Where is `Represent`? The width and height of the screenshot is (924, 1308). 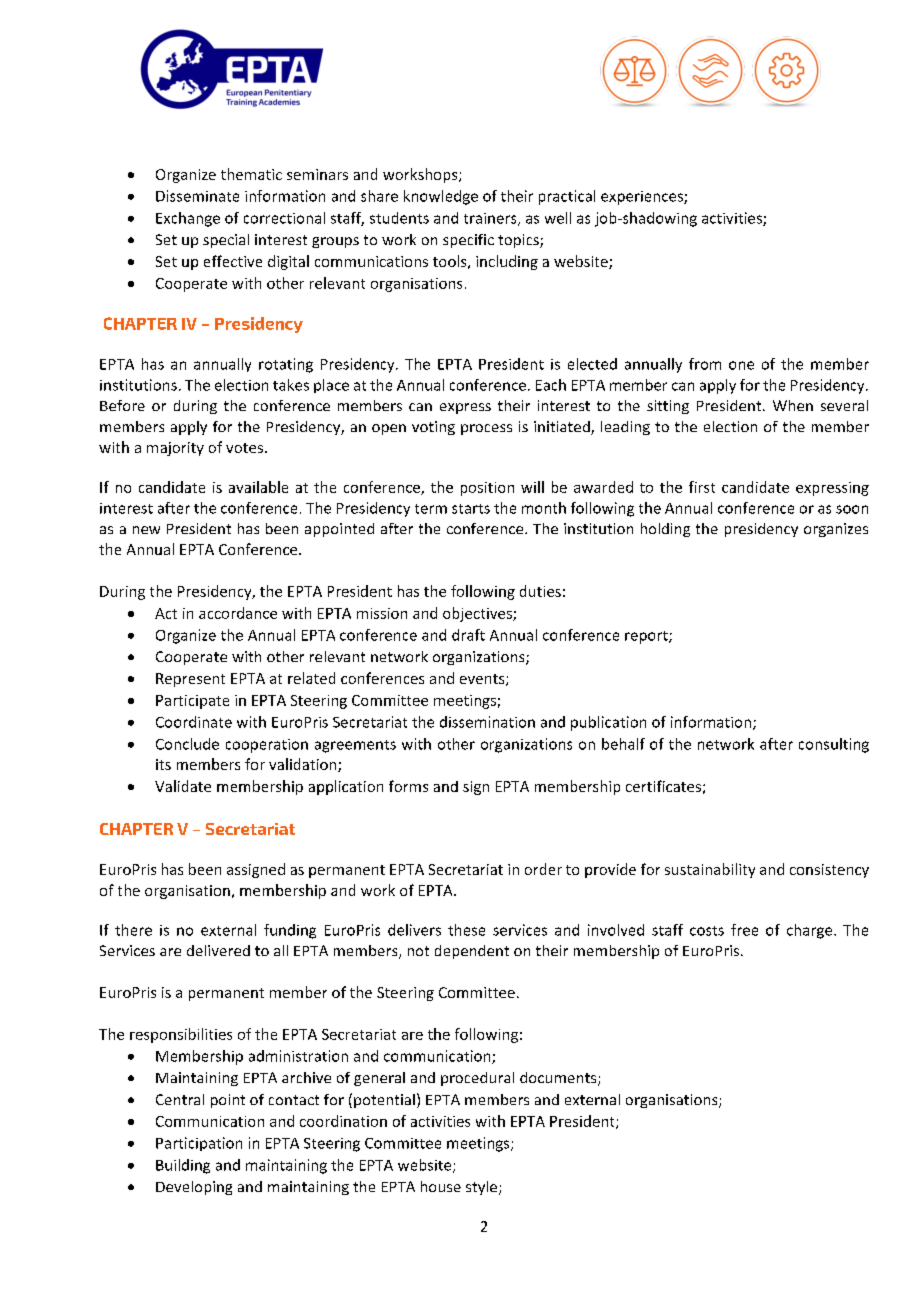 Represent is located at coordinates (190, 680).
